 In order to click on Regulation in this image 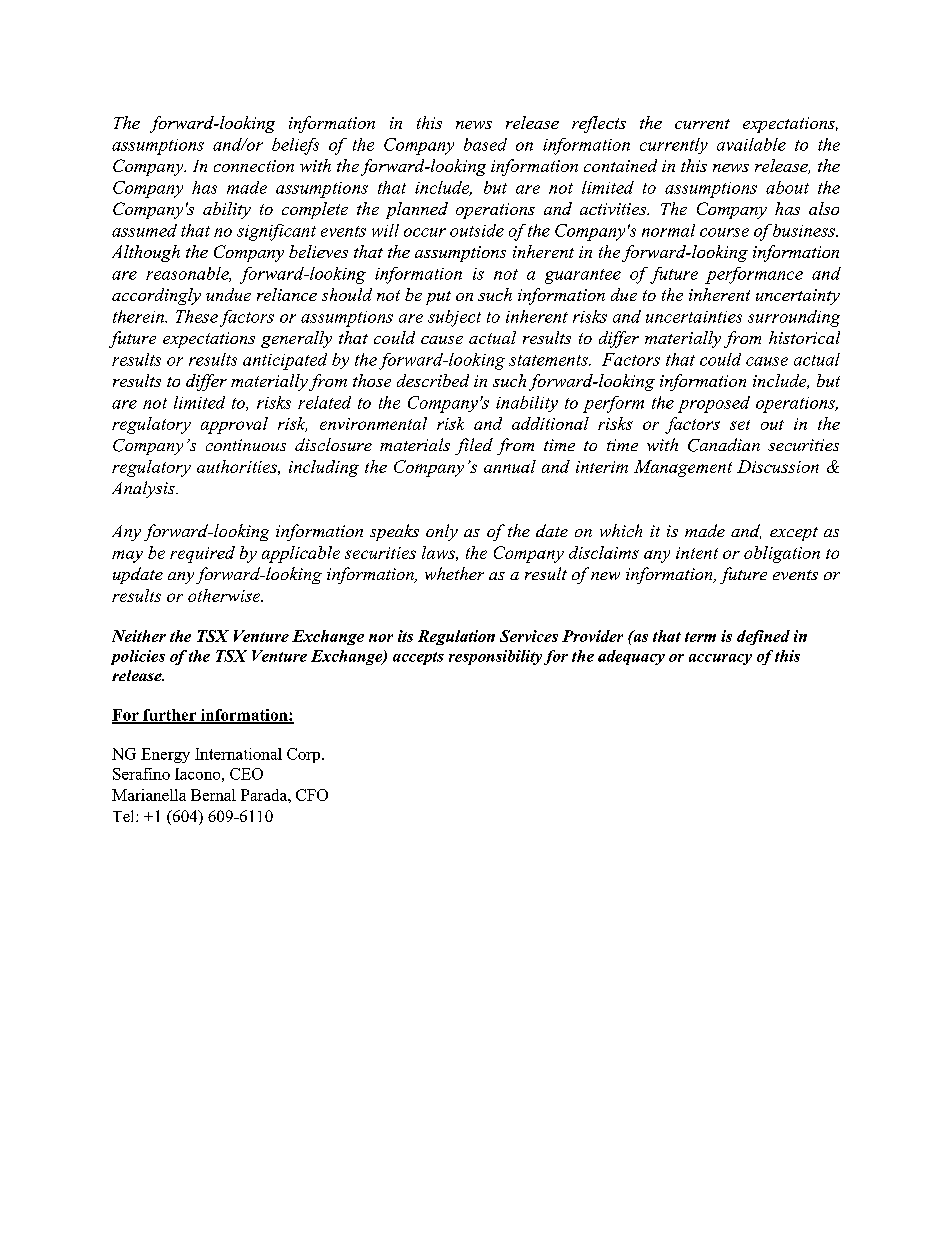, I will do `click(456, 637)`.
